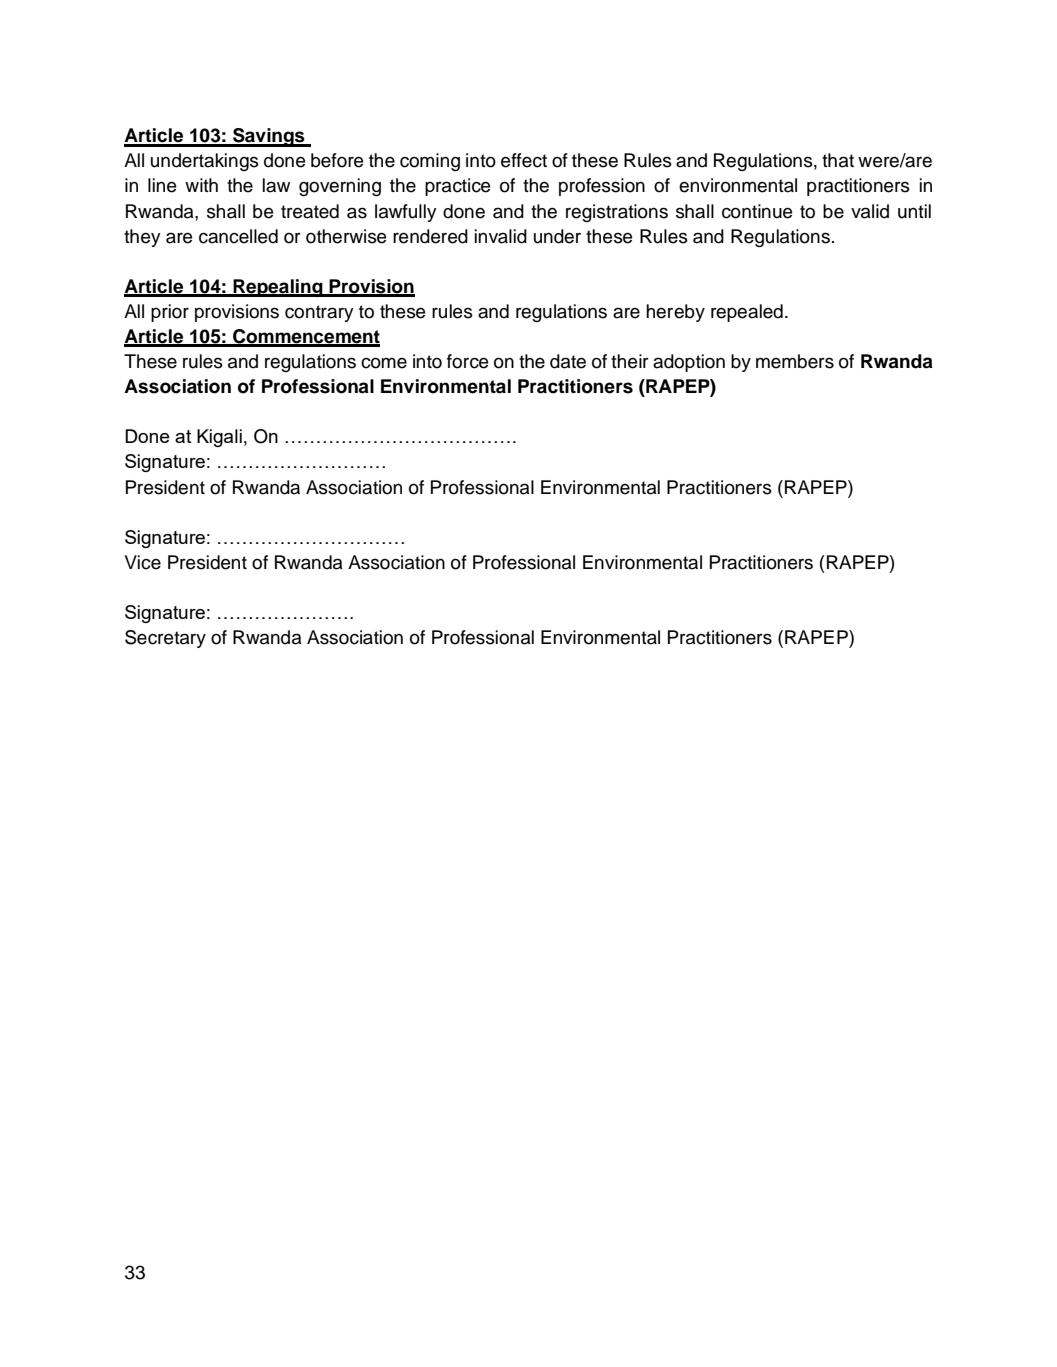 This document has height=1367, width=1057. Describe the element at coordinates (795, 361) in the document. I see `members` at that location.
